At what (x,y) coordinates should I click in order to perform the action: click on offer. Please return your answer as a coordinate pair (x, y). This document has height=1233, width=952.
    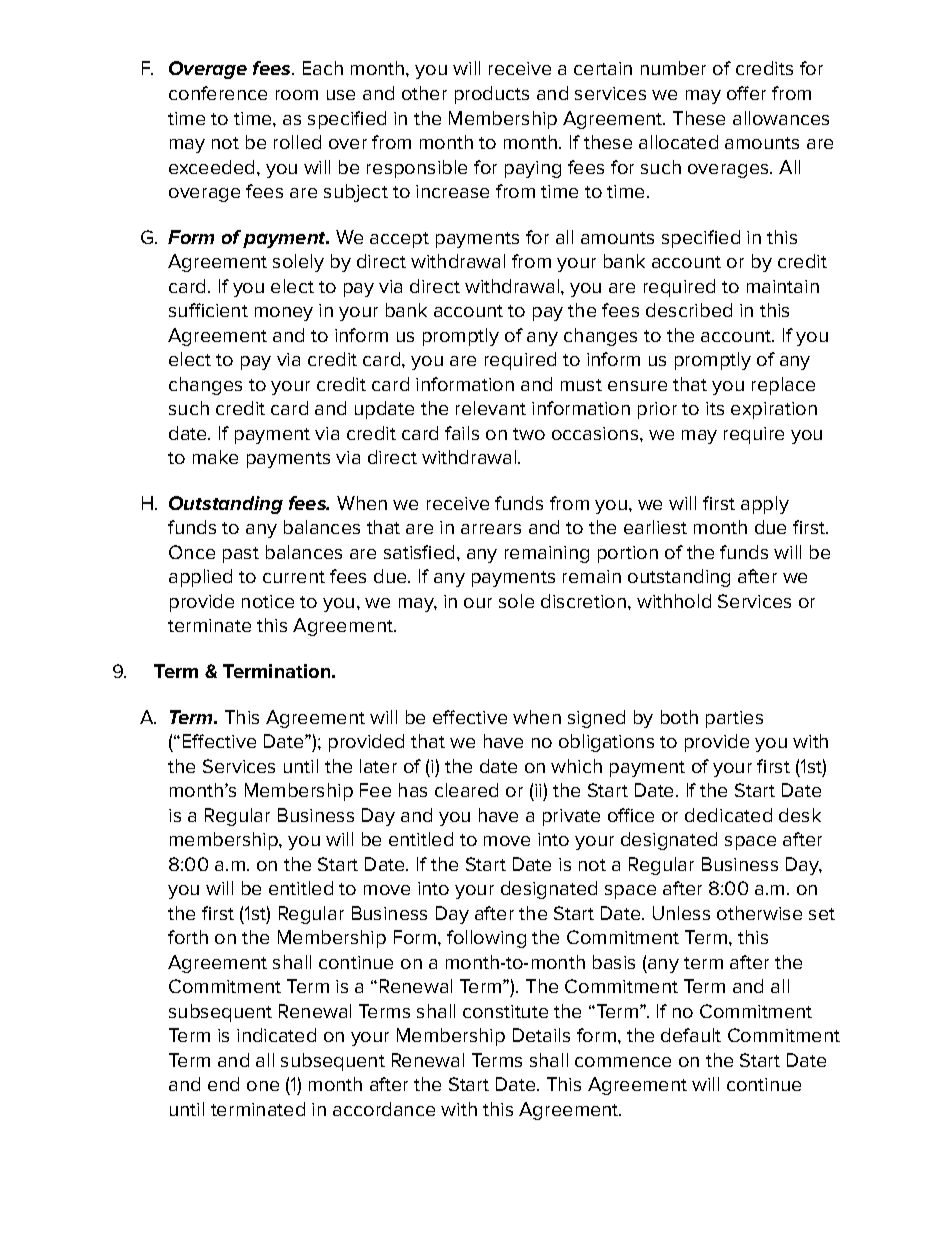
    Looking at the image, I should click on (746, 93).
